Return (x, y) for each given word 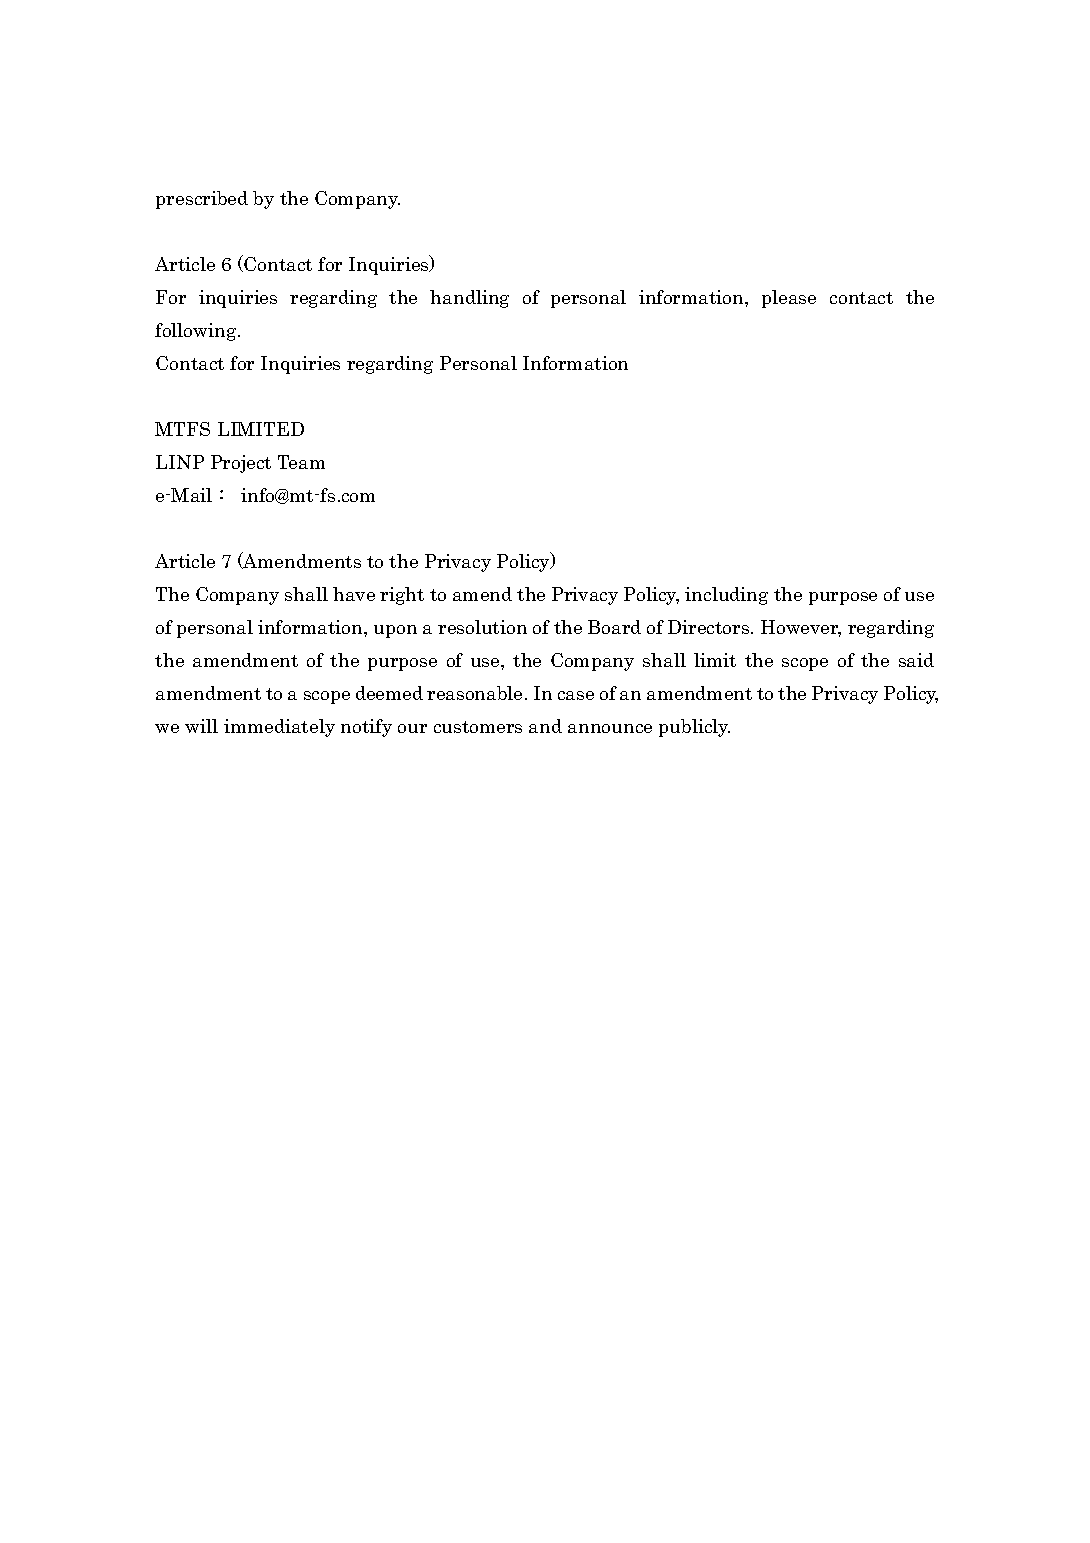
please (789, 299)
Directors (710, 627)
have (354, 594)
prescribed (202, 200)
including (726, 596)
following (197, 332)
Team (301, 462)
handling (469, 299)
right (402, 596)
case (576, 695)
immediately (279, 728)
